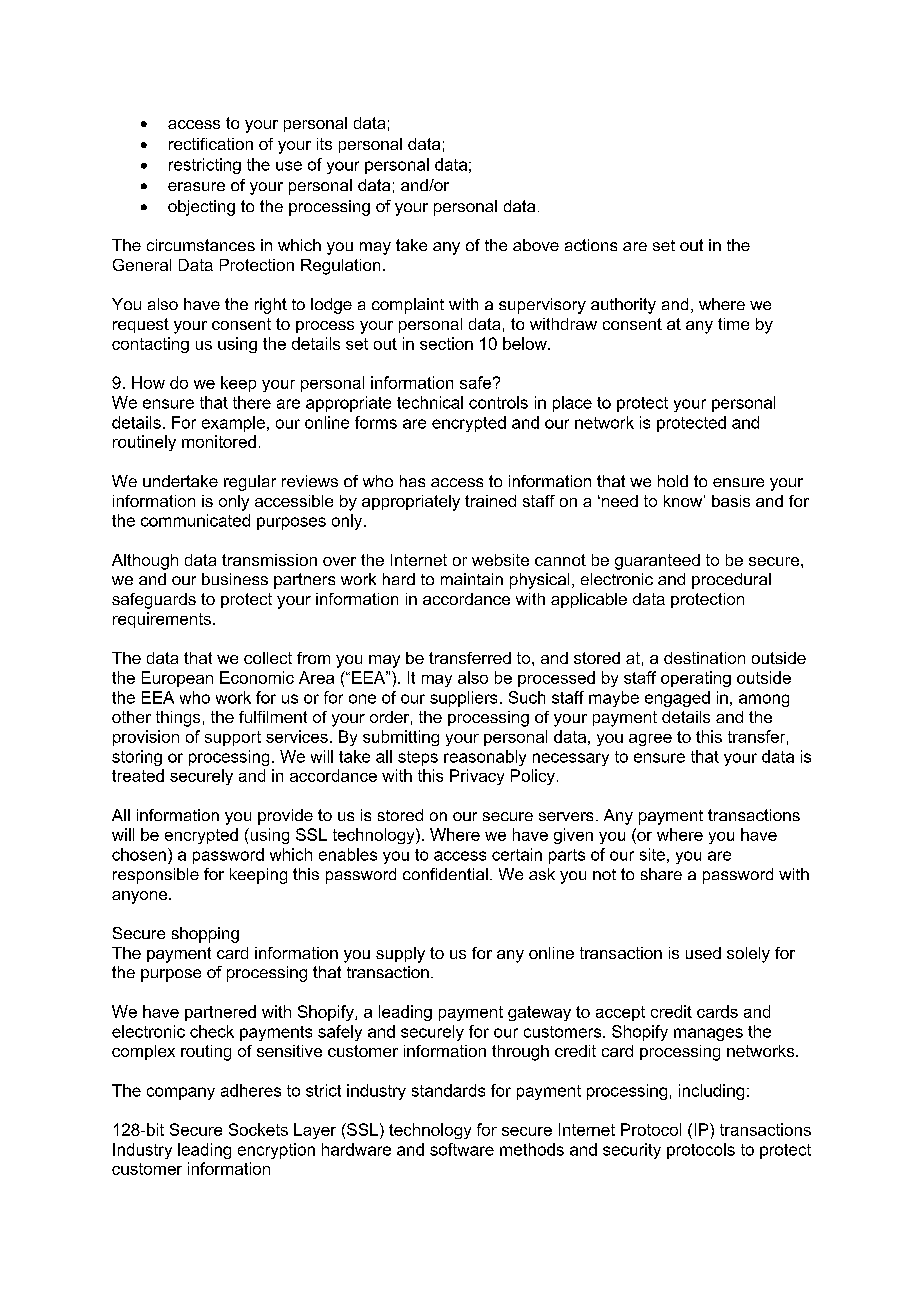 This screenshot has height=1308, width=924. What do you see at coordinates (195, 520) in the screenshot?
I see `communicated` at bounding box center [195, 520].
